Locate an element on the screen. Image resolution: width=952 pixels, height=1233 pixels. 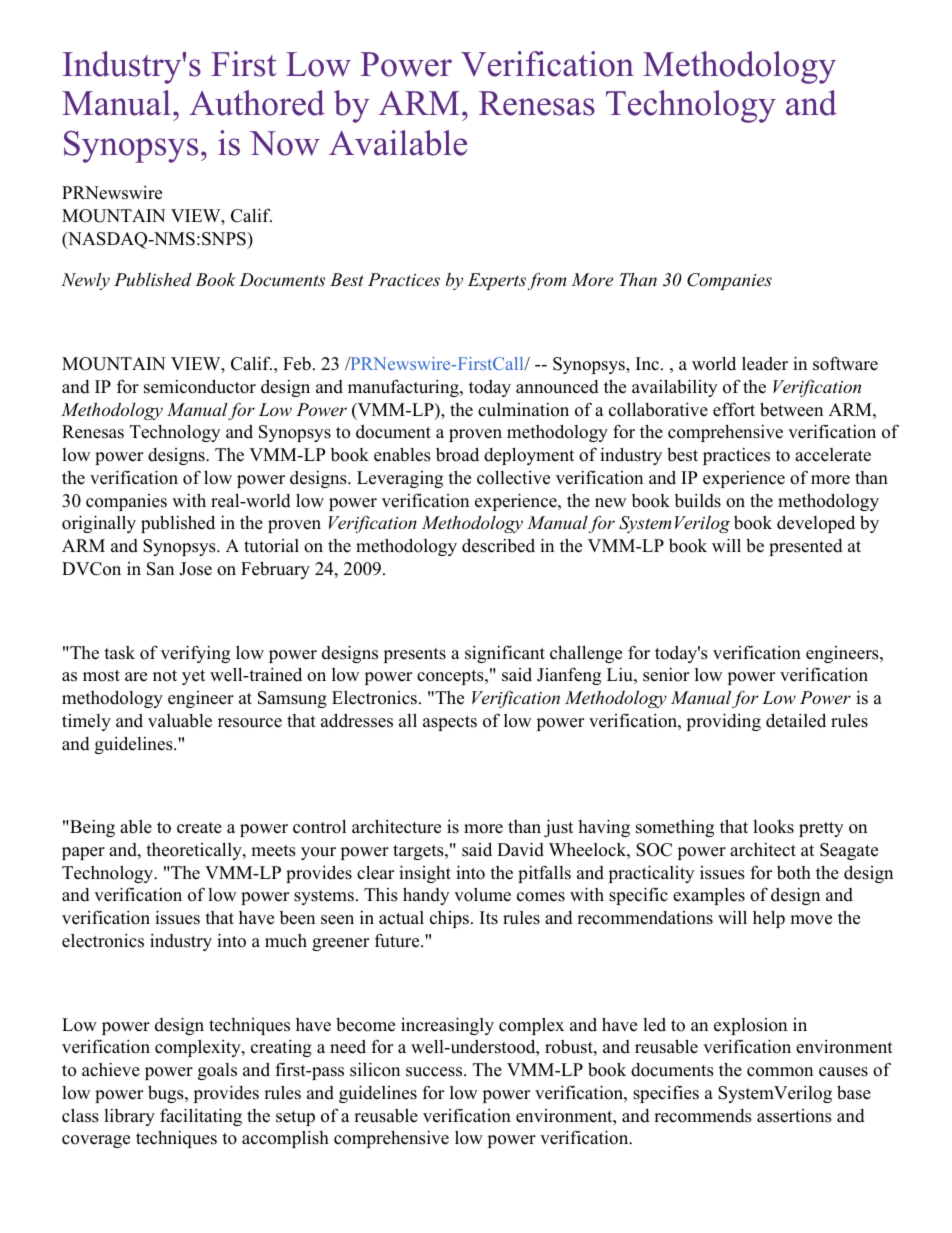
from is located at coordinates (547, 281).
